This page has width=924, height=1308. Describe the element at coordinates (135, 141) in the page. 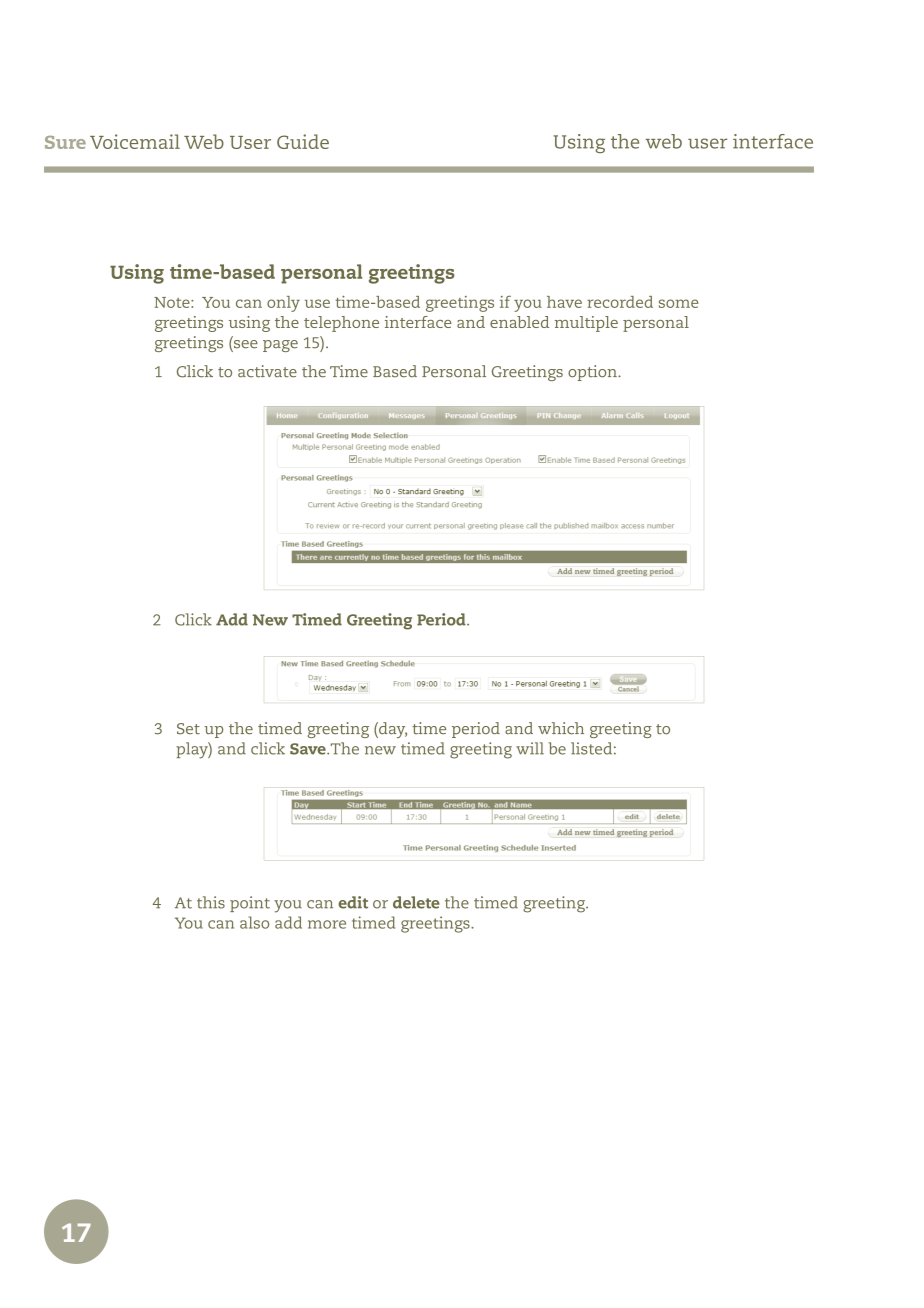

I see `Voicemail` at that location.
